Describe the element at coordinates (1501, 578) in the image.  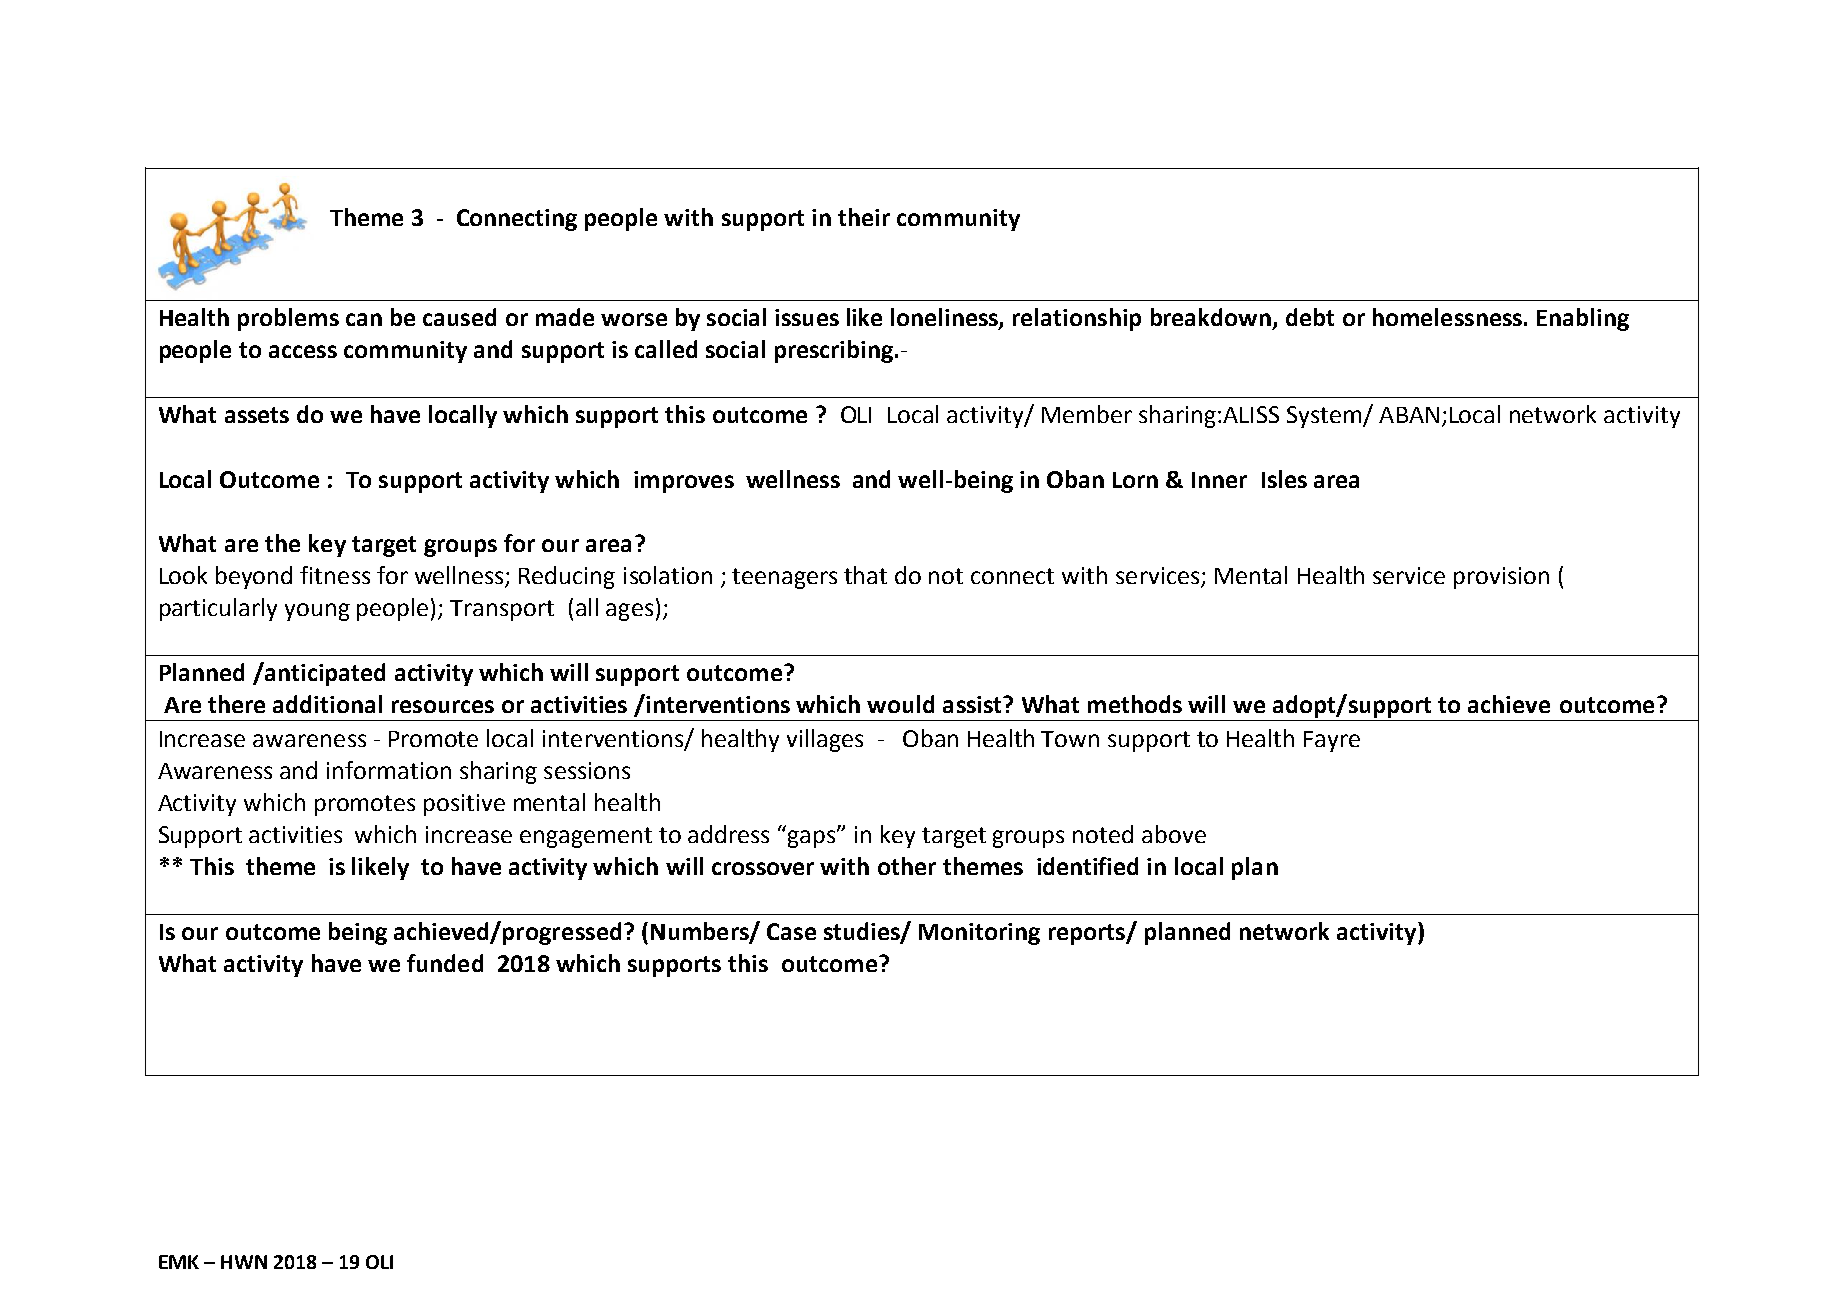
I see `provision` at that location.
